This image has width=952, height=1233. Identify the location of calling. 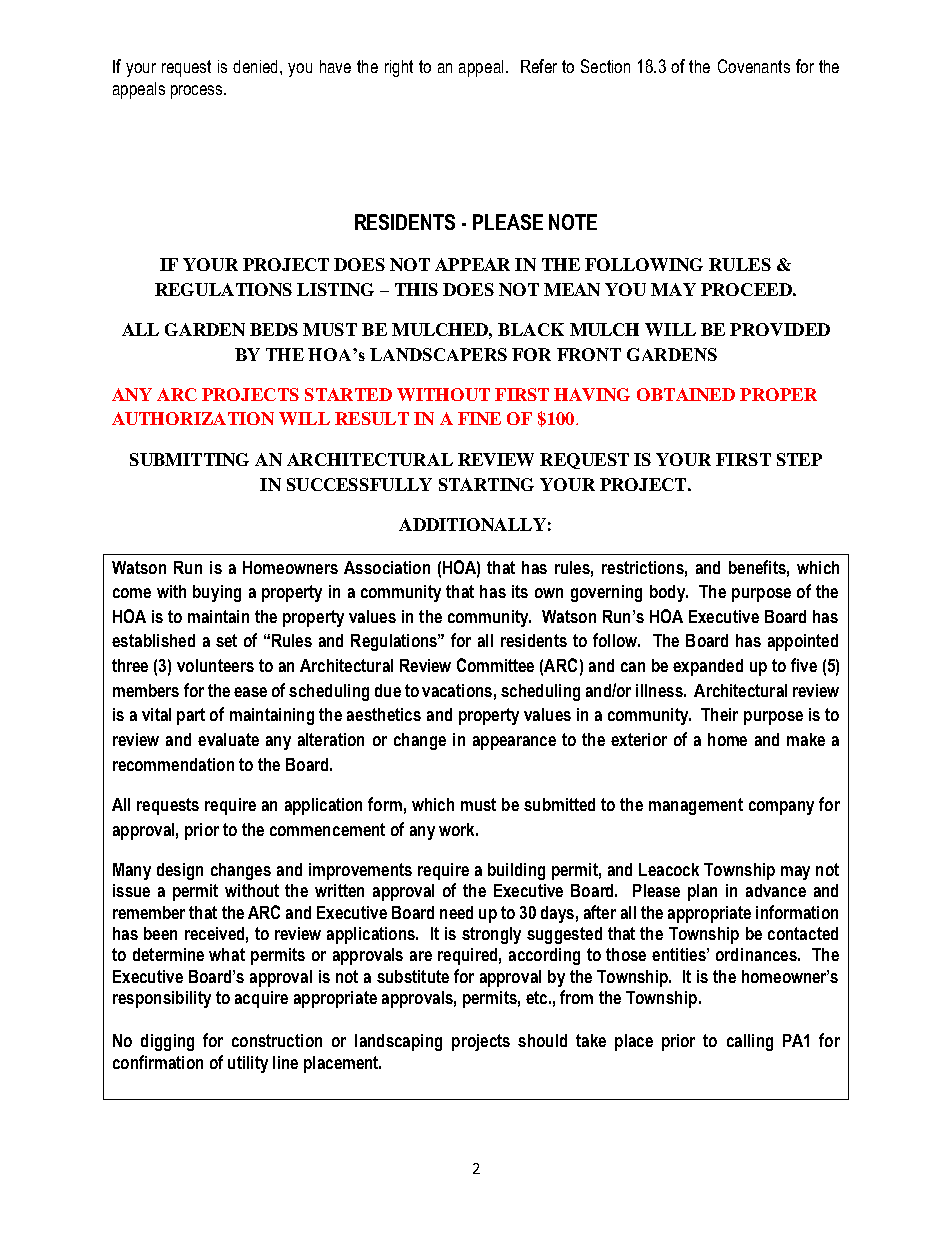
(750, 1042).
